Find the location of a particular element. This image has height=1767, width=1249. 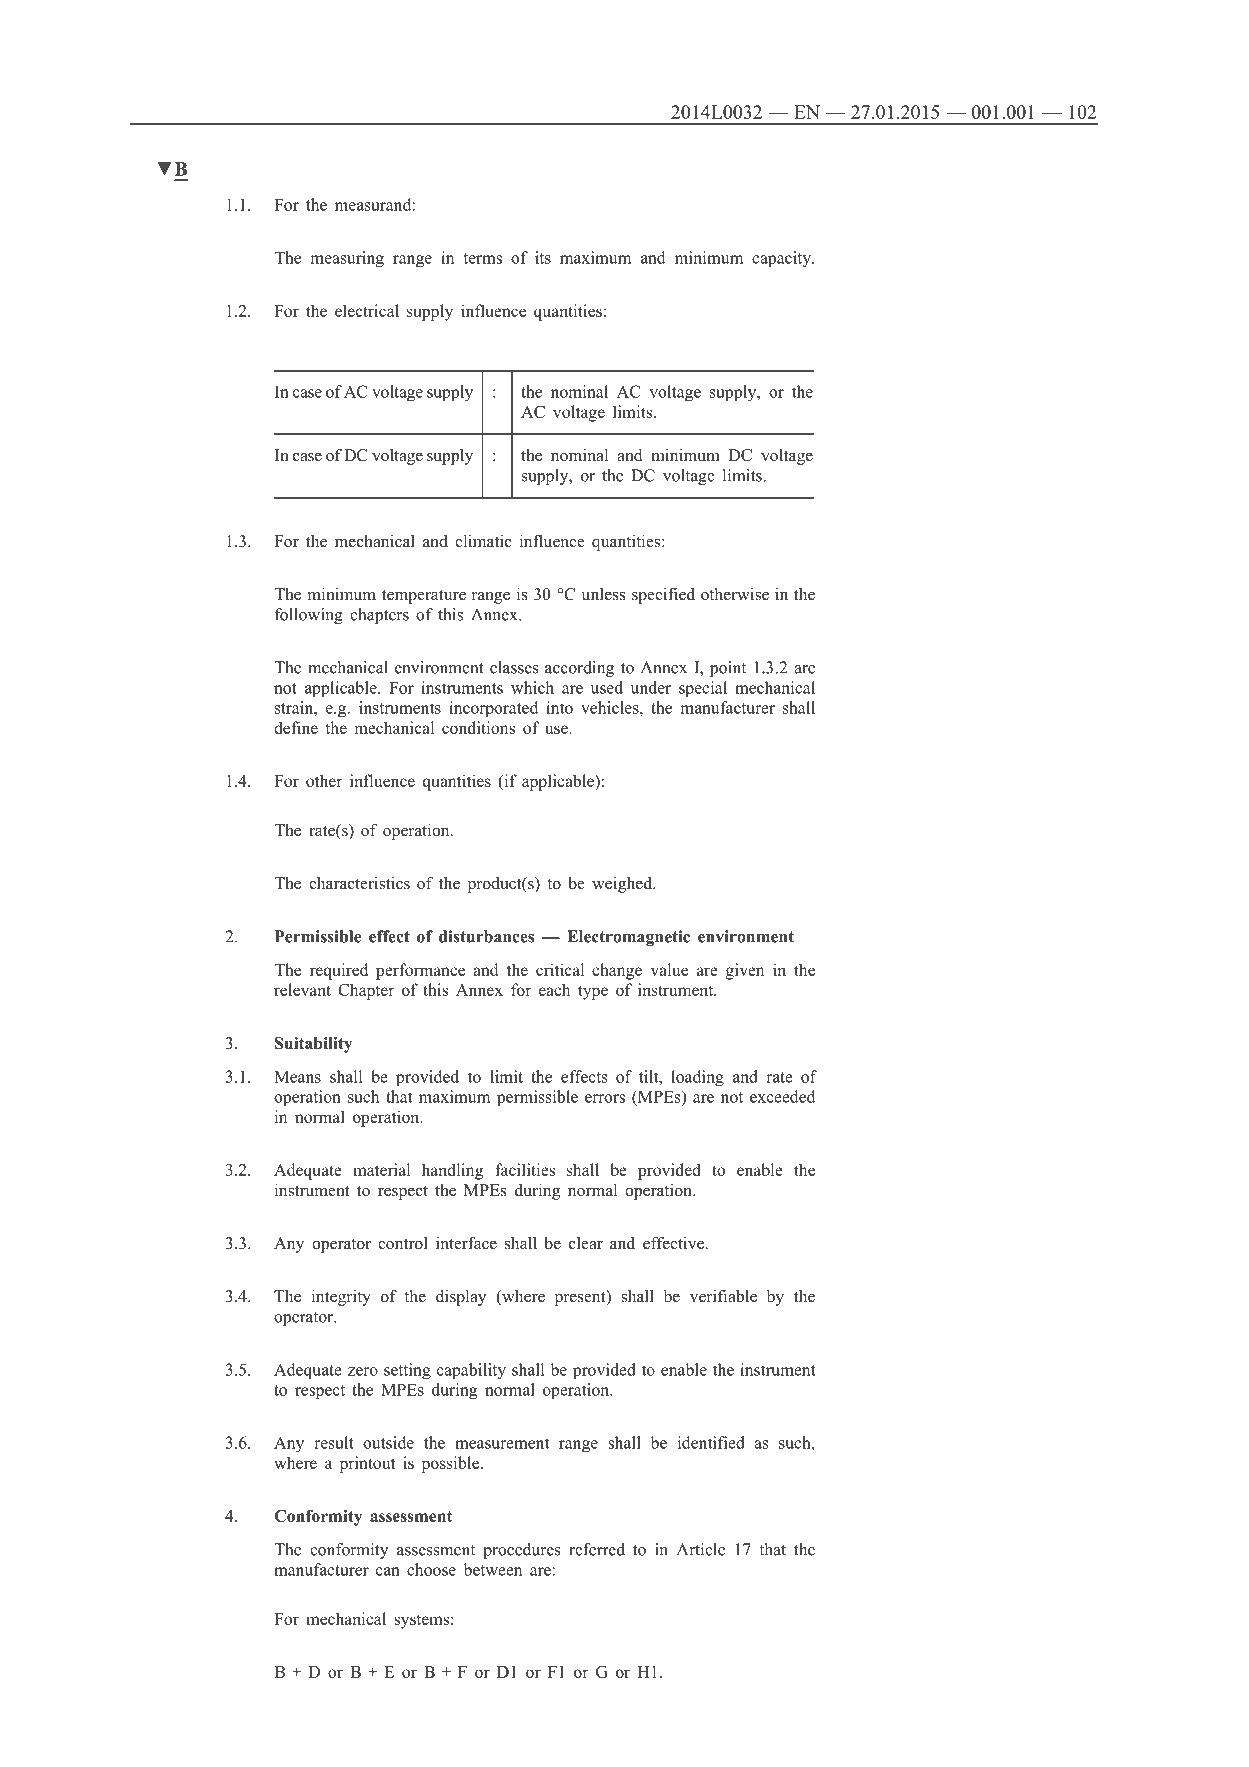

capacity is located at coordinates (782, 259).
